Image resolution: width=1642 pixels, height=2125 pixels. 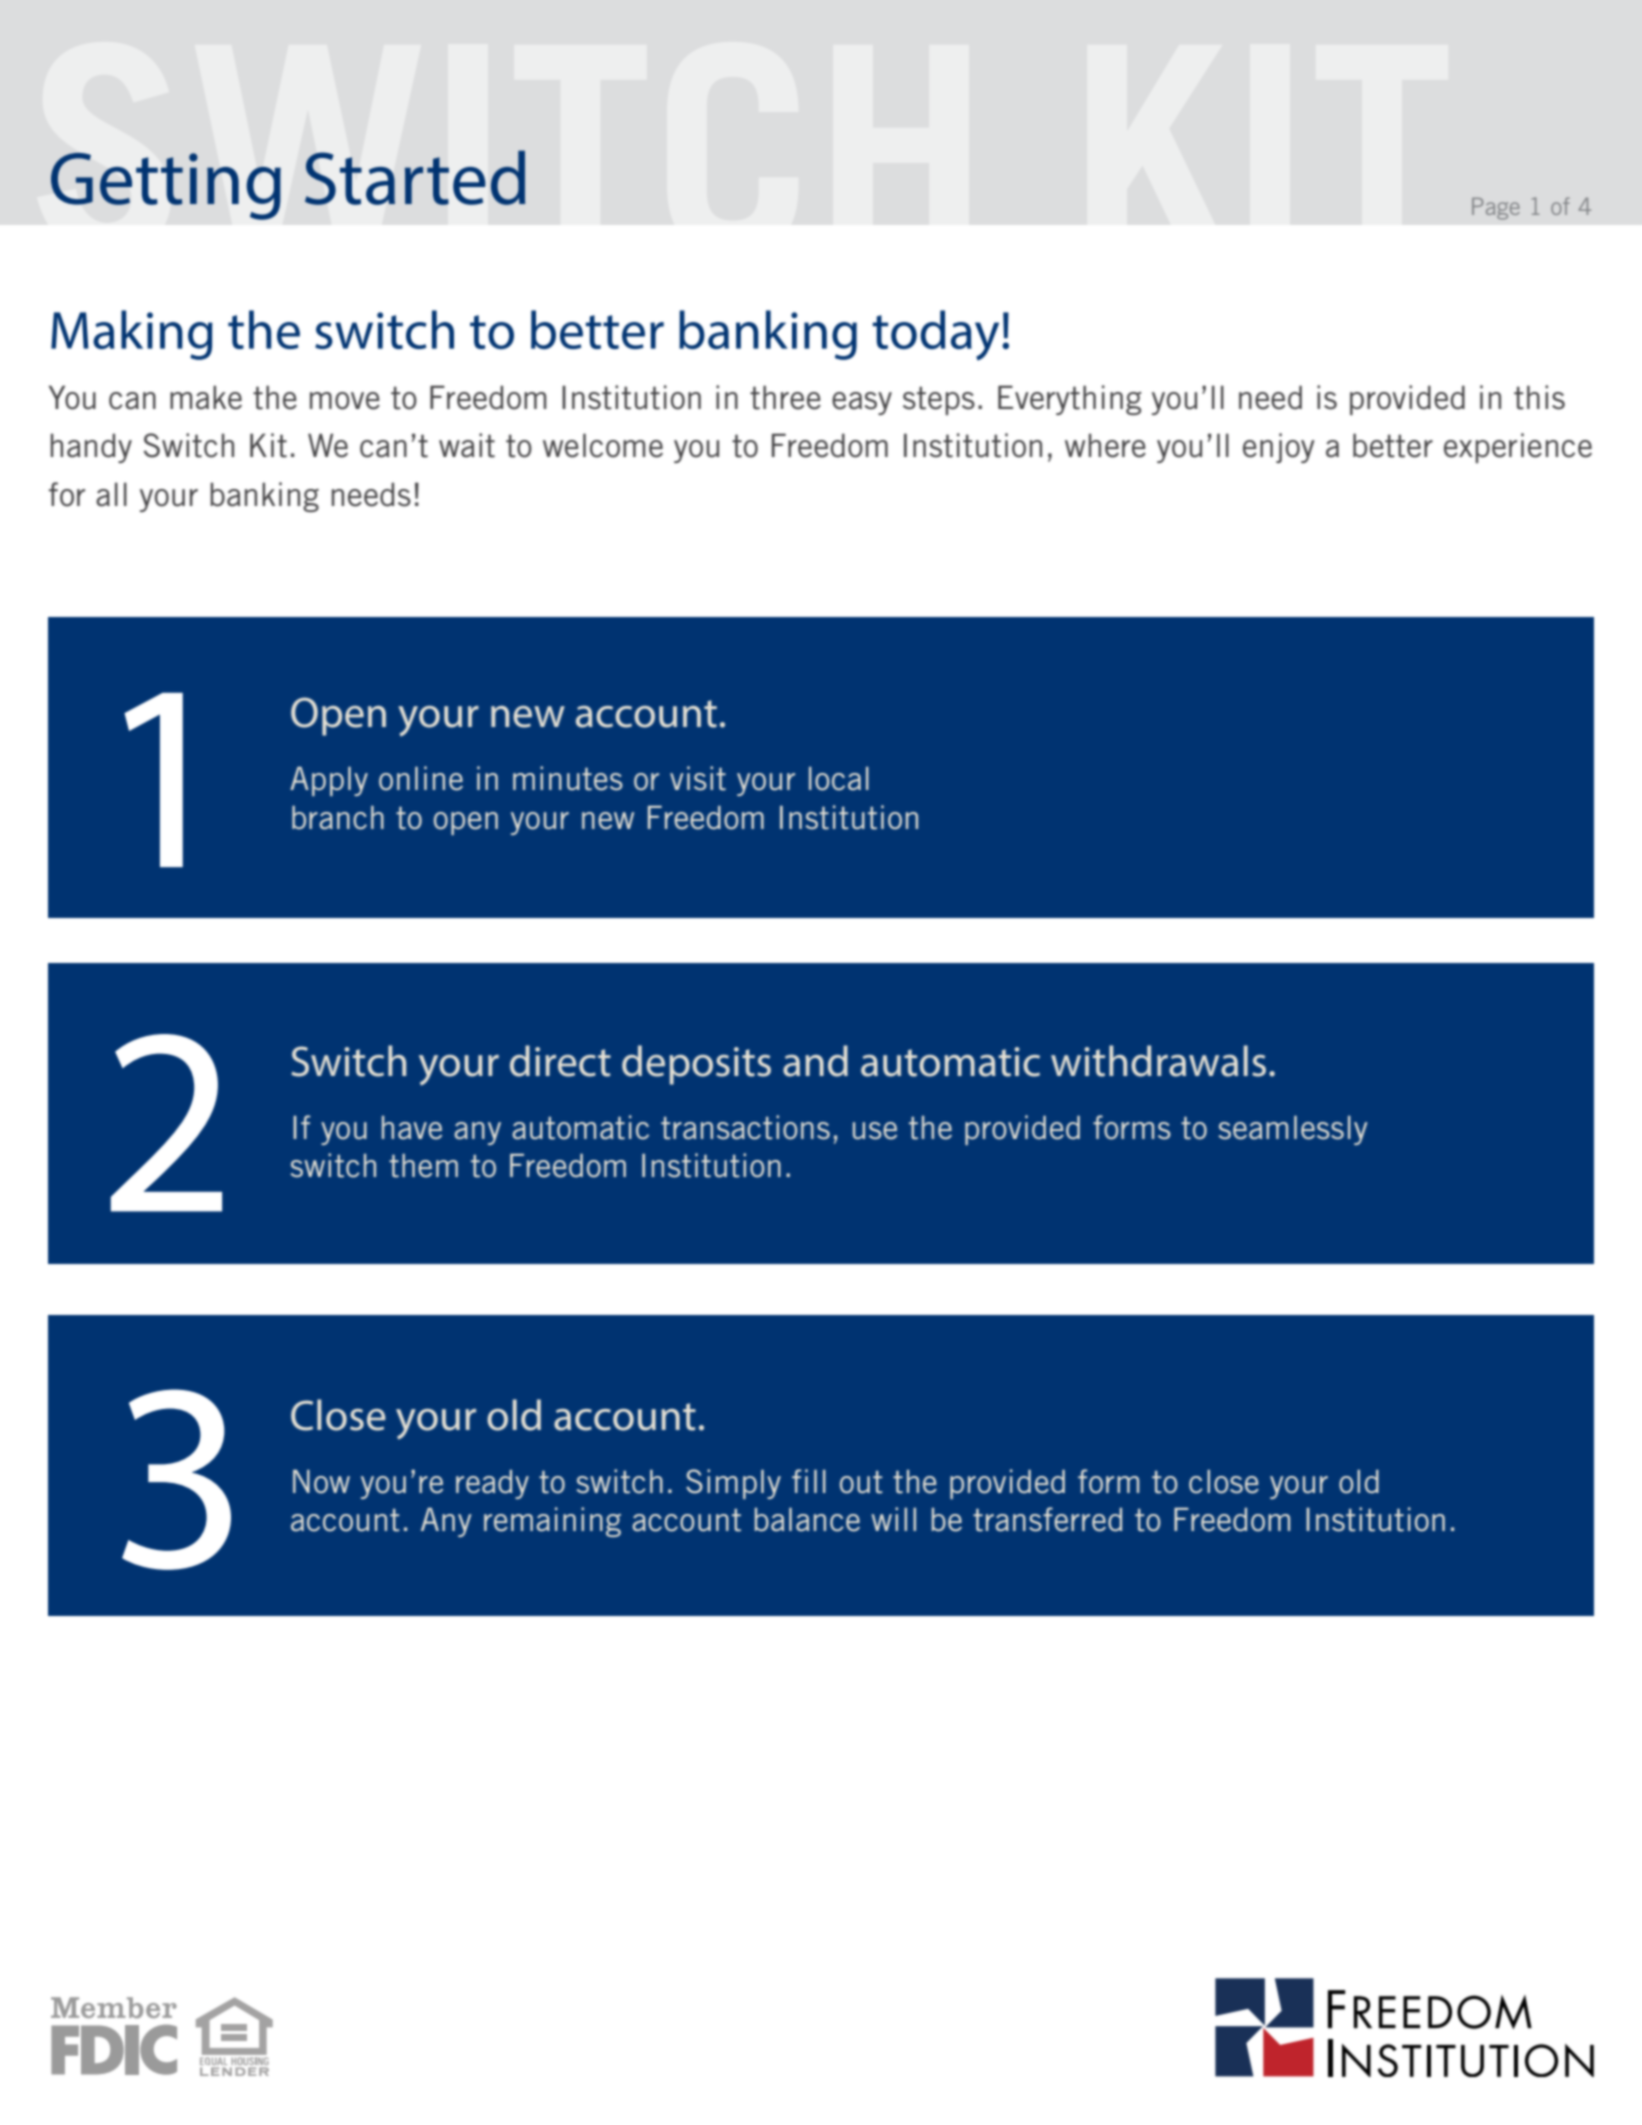 What do you see at coordinates (696, 1065) in the screenshot?
I see `deposits` at bounding box center [696, 1065].
